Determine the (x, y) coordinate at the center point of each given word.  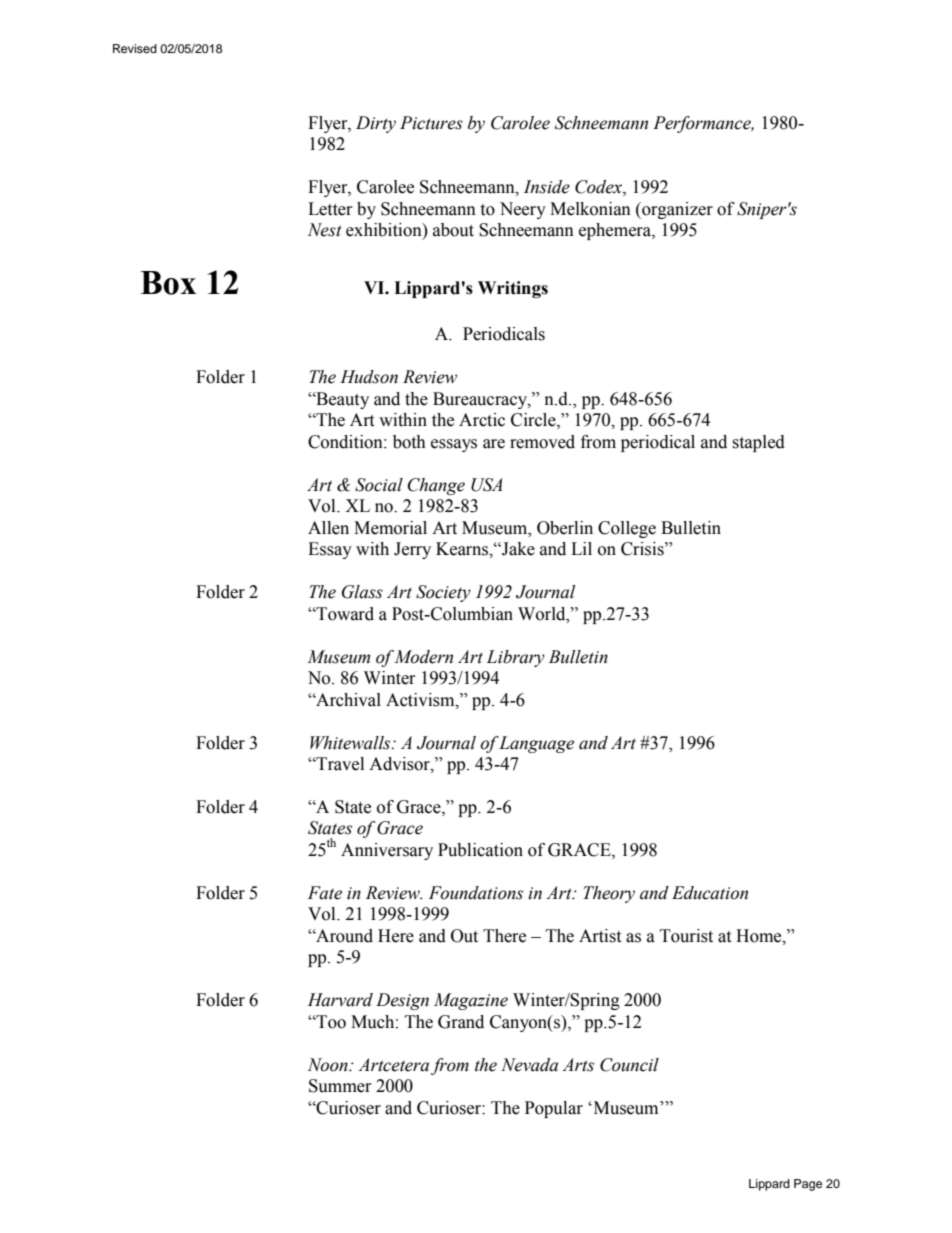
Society (443, 593)
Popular (554, 1109)
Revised (135, 48)
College (627, 529)
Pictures (431, 123)
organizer (676, 210)
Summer (340, 1086)
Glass (362, 592)
